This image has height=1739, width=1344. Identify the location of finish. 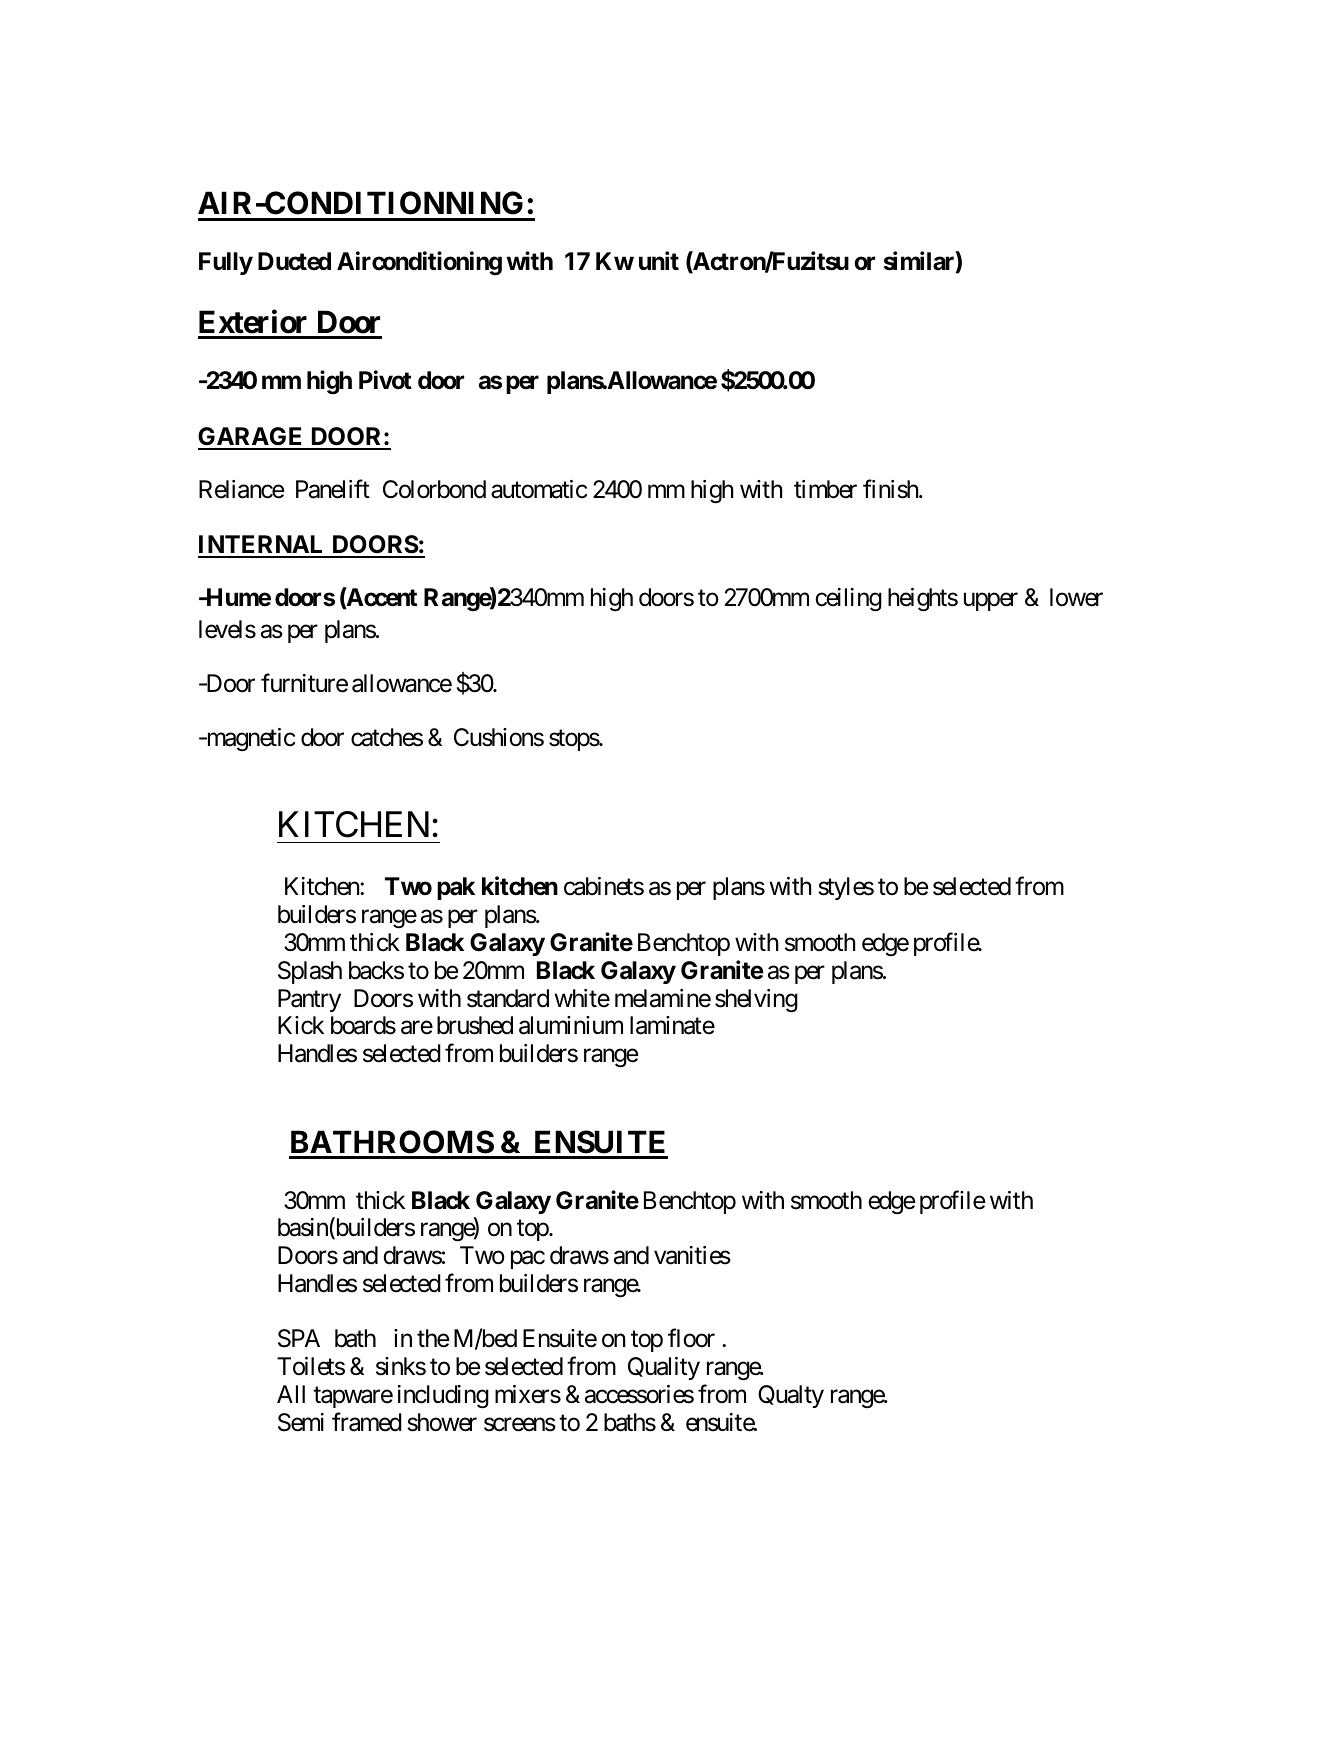
(891, 489).
